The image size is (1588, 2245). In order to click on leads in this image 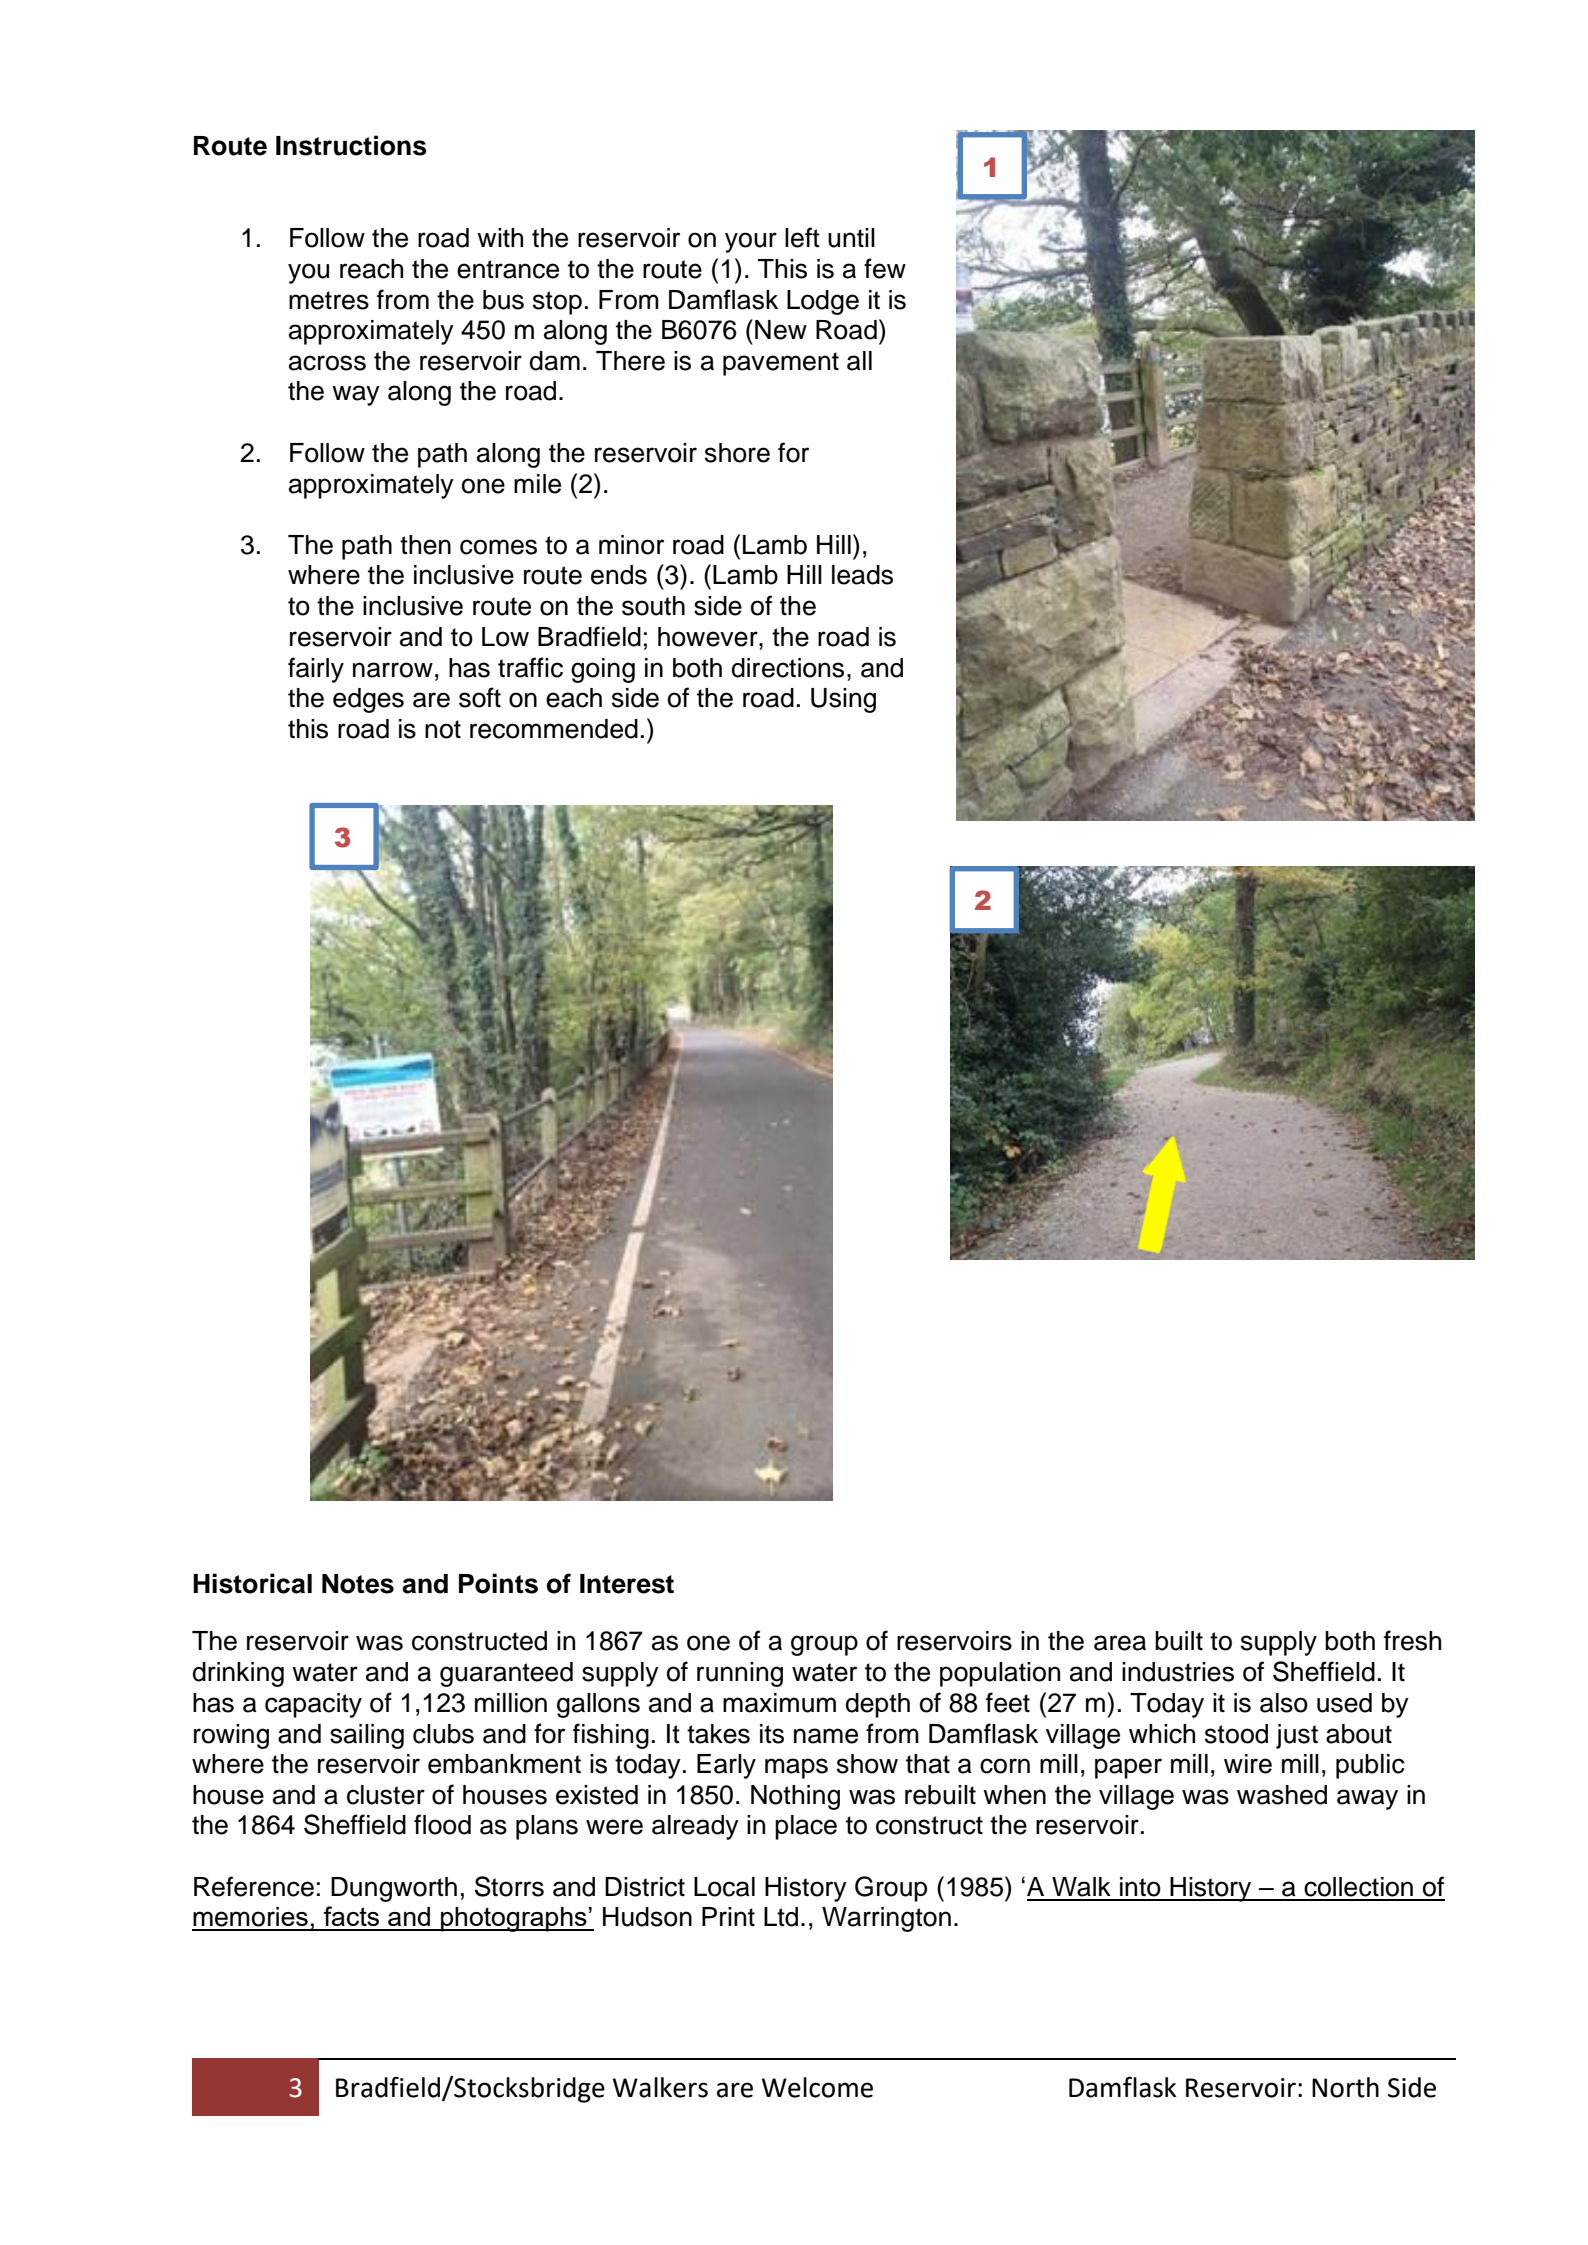, I will do `click(862, 575)`.
